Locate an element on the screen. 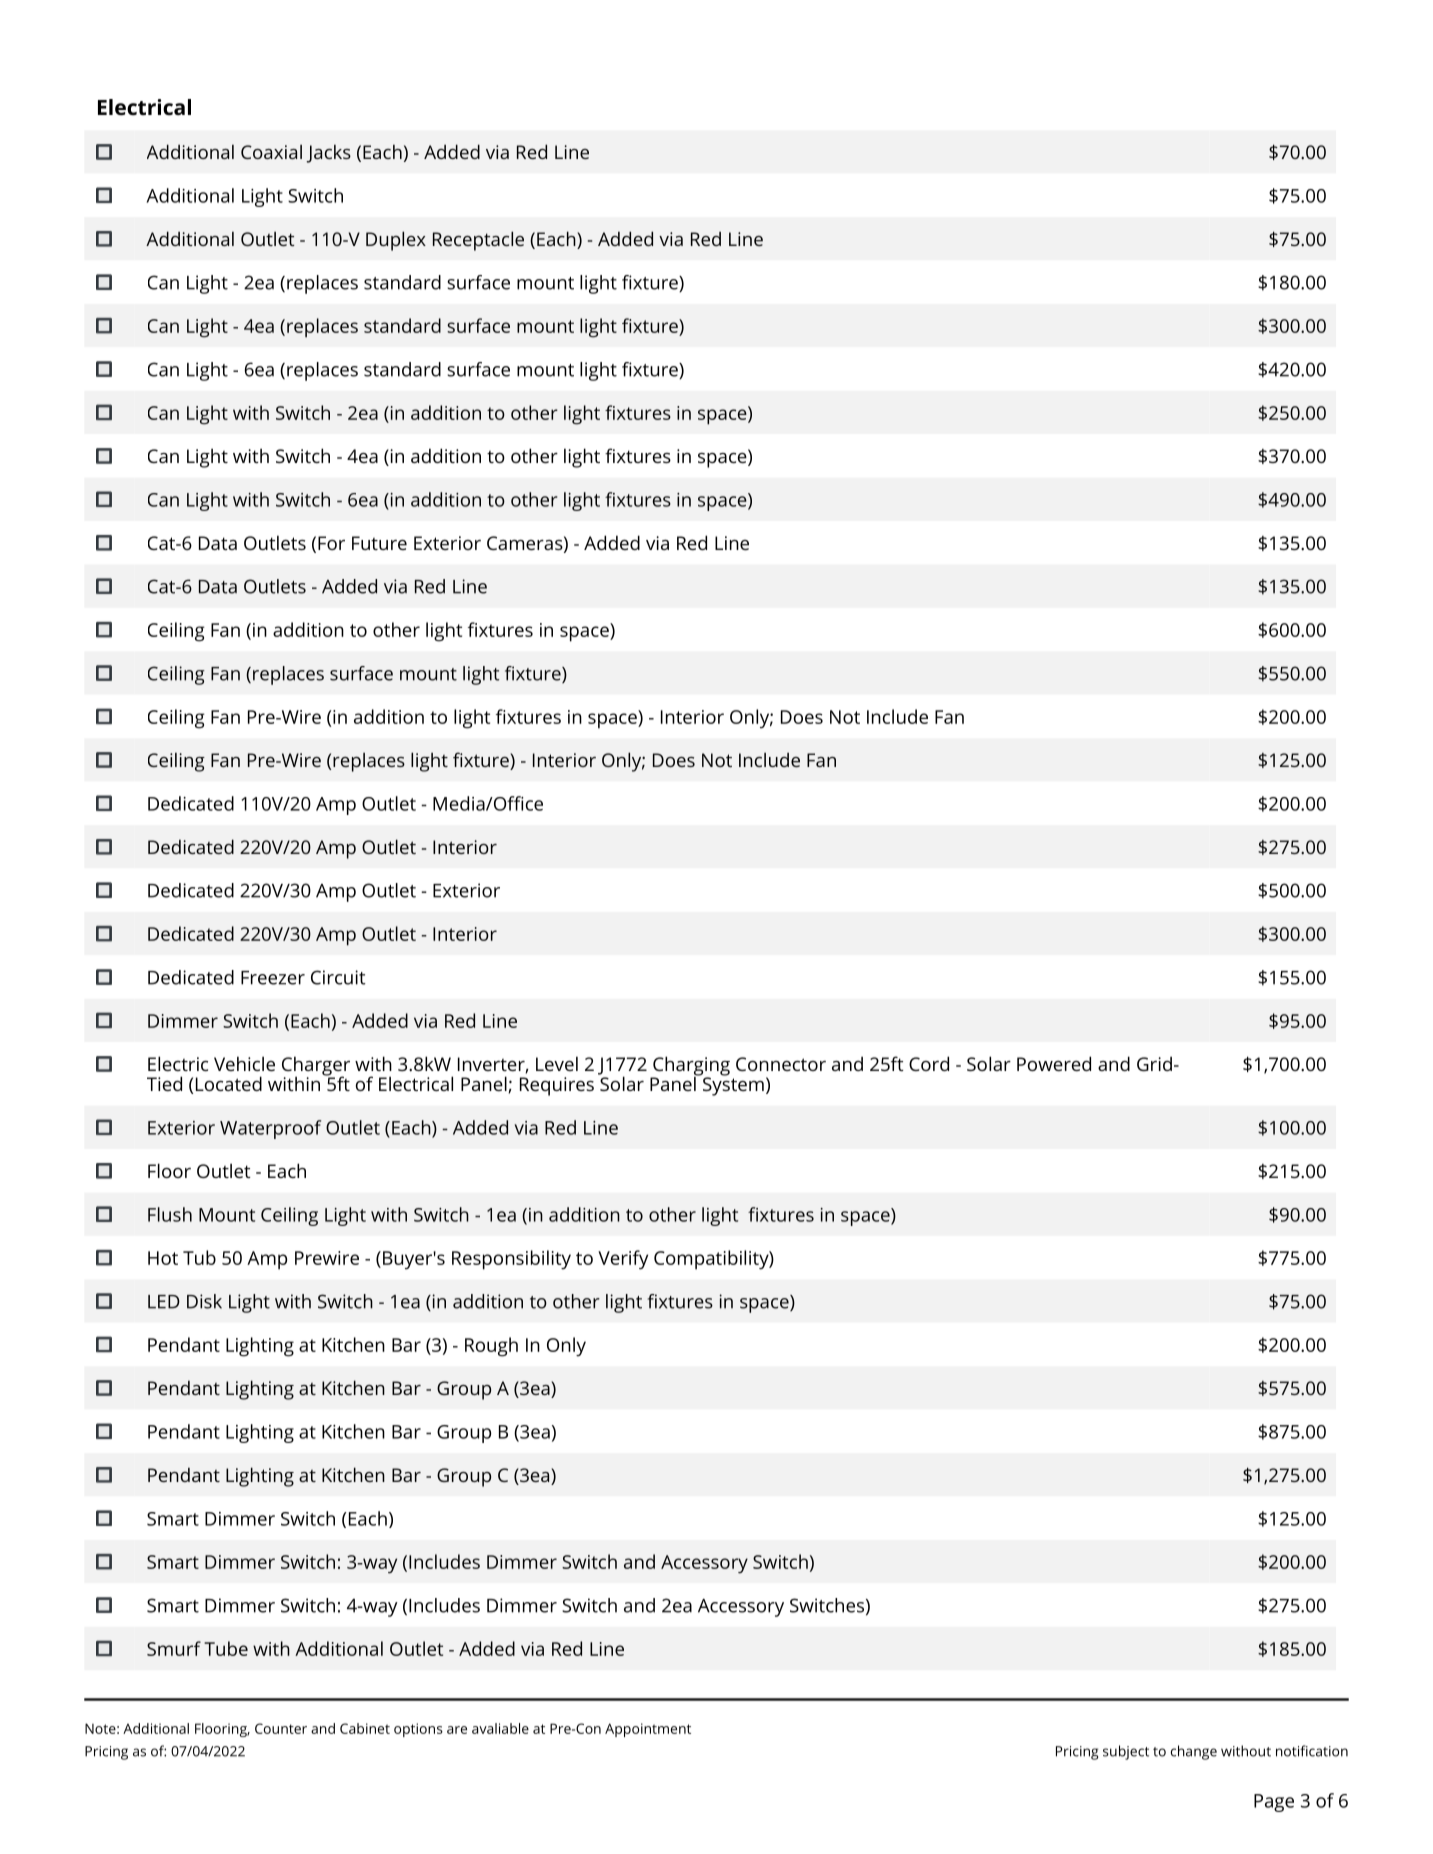 Image resolution: width=1433 pixels, height=1854 pixels. Jacks is located at coordinates (328, 153).
